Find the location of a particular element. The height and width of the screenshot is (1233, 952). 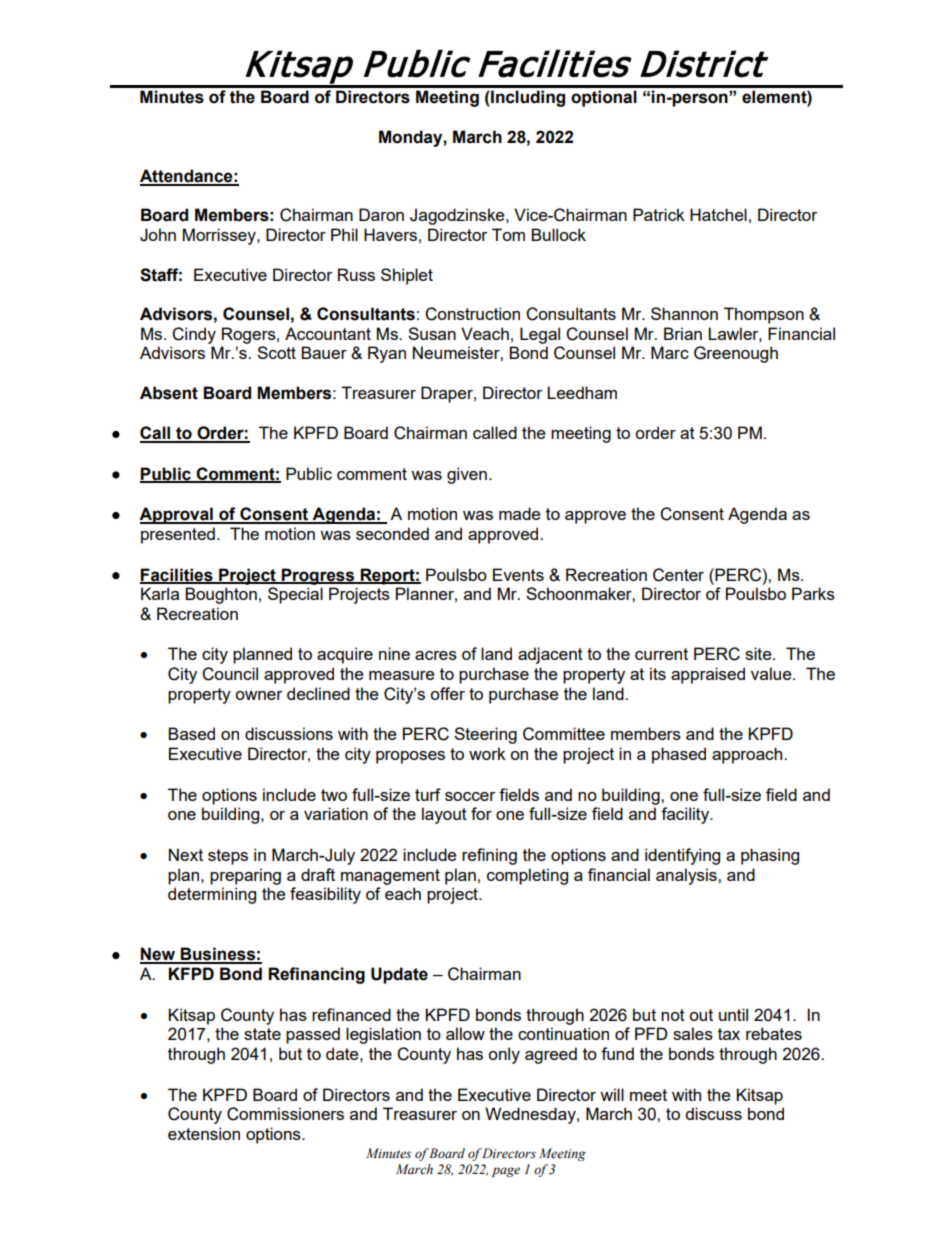

presented is located at coordinates (178, 535).
